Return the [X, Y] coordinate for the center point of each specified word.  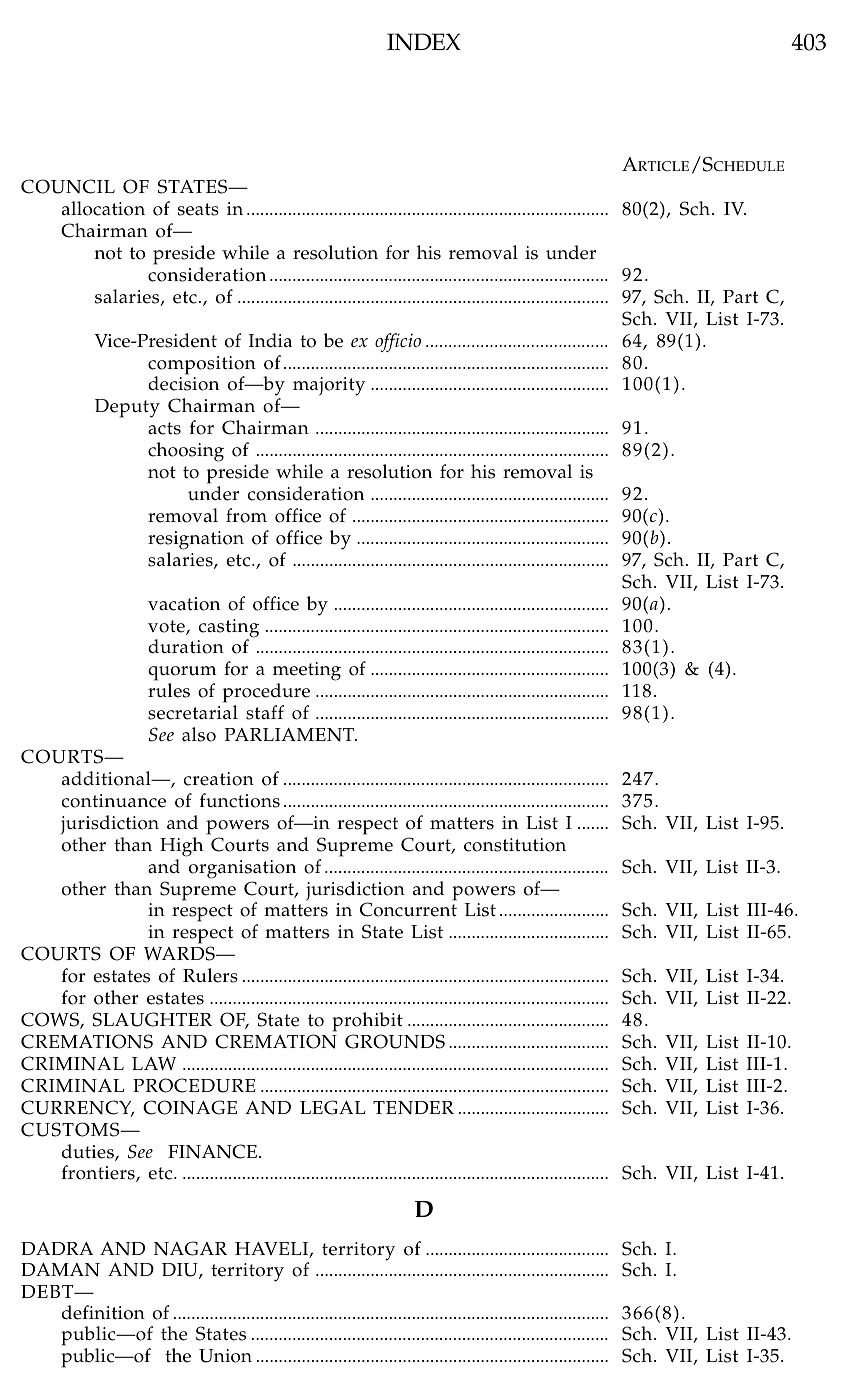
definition [103, 1312]
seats [198, 209]
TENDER [413, 1108]
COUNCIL [68, 186]
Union [225, 1356]
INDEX [424, 42]
